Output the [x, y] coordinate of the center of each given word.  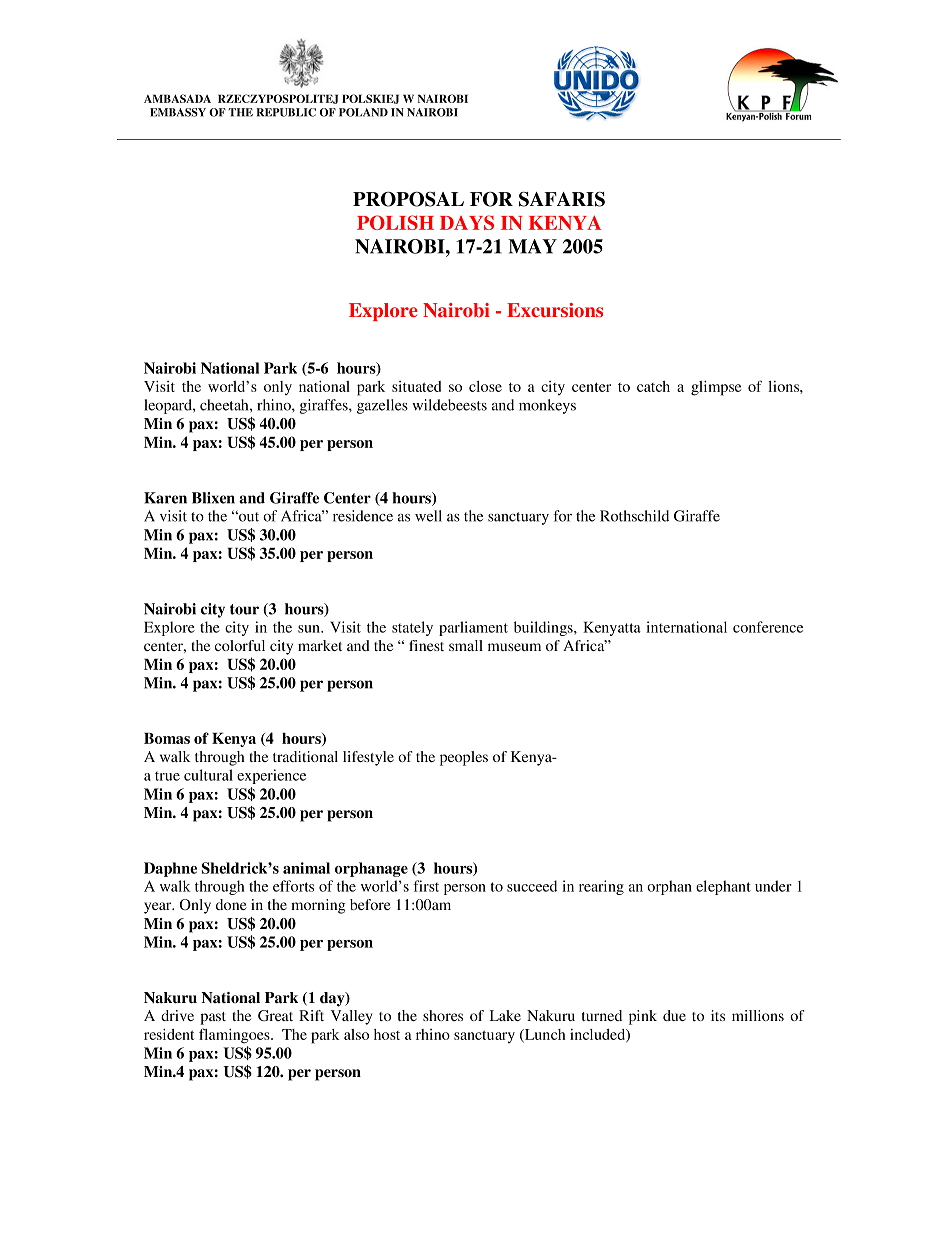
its [718, 1015]
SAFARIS [562, 199]
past [213, 1018]
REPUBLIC [286, 112]
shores [443, 1015]
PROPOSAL [408, 199]
